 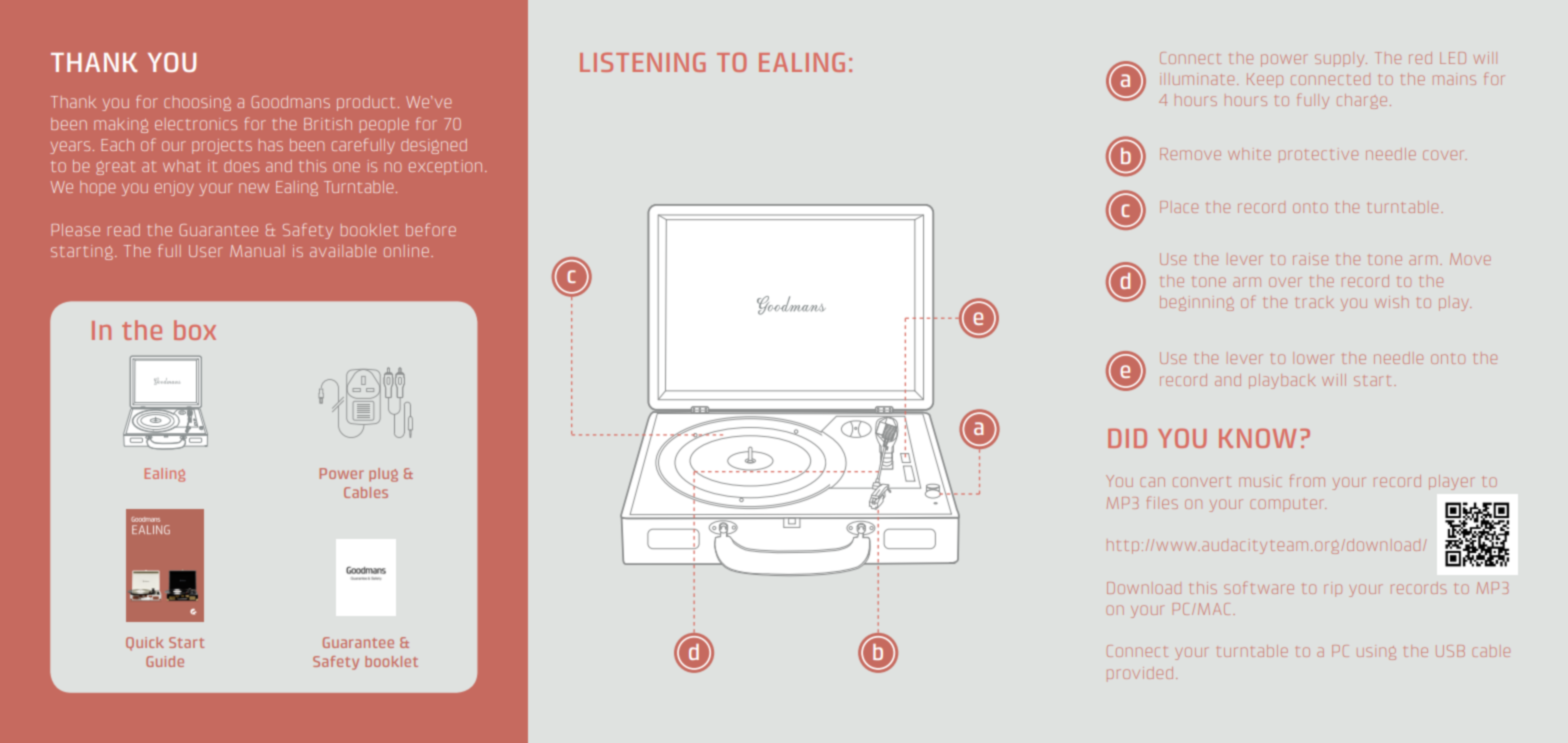 I want to click on Keep, so click(x=1265, y=80).
